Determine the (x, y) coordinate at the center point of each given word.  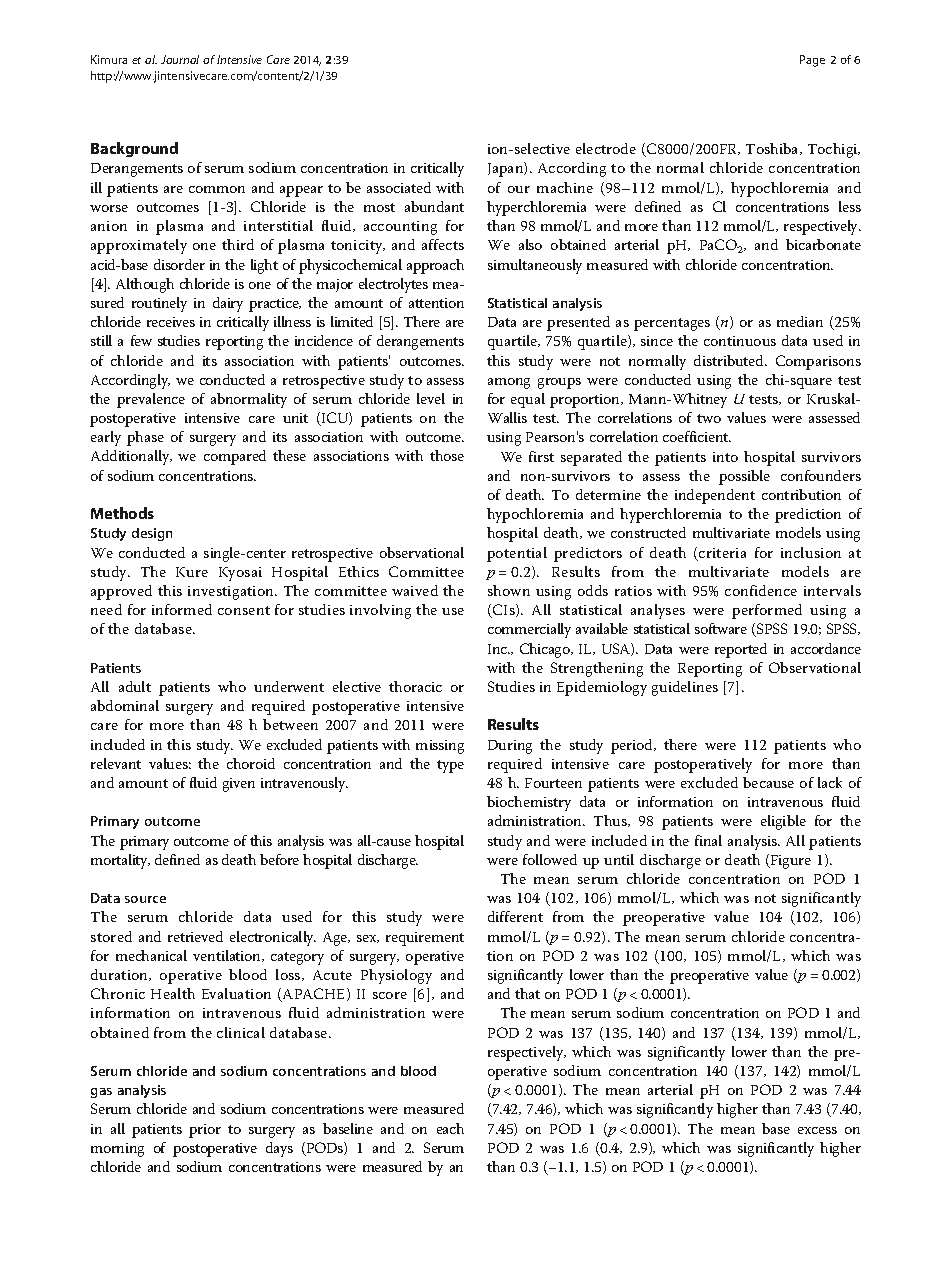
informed (182, 609)
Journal (180, 59)
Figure (790, 862)
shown (509, 590)
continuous (740, 341)
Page (812, 61)
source (145, 899)
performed (767, 611)
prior (205, 1131)
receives (171, 322)
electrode (606, 148)
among (509, 383)
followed (550, 859)
